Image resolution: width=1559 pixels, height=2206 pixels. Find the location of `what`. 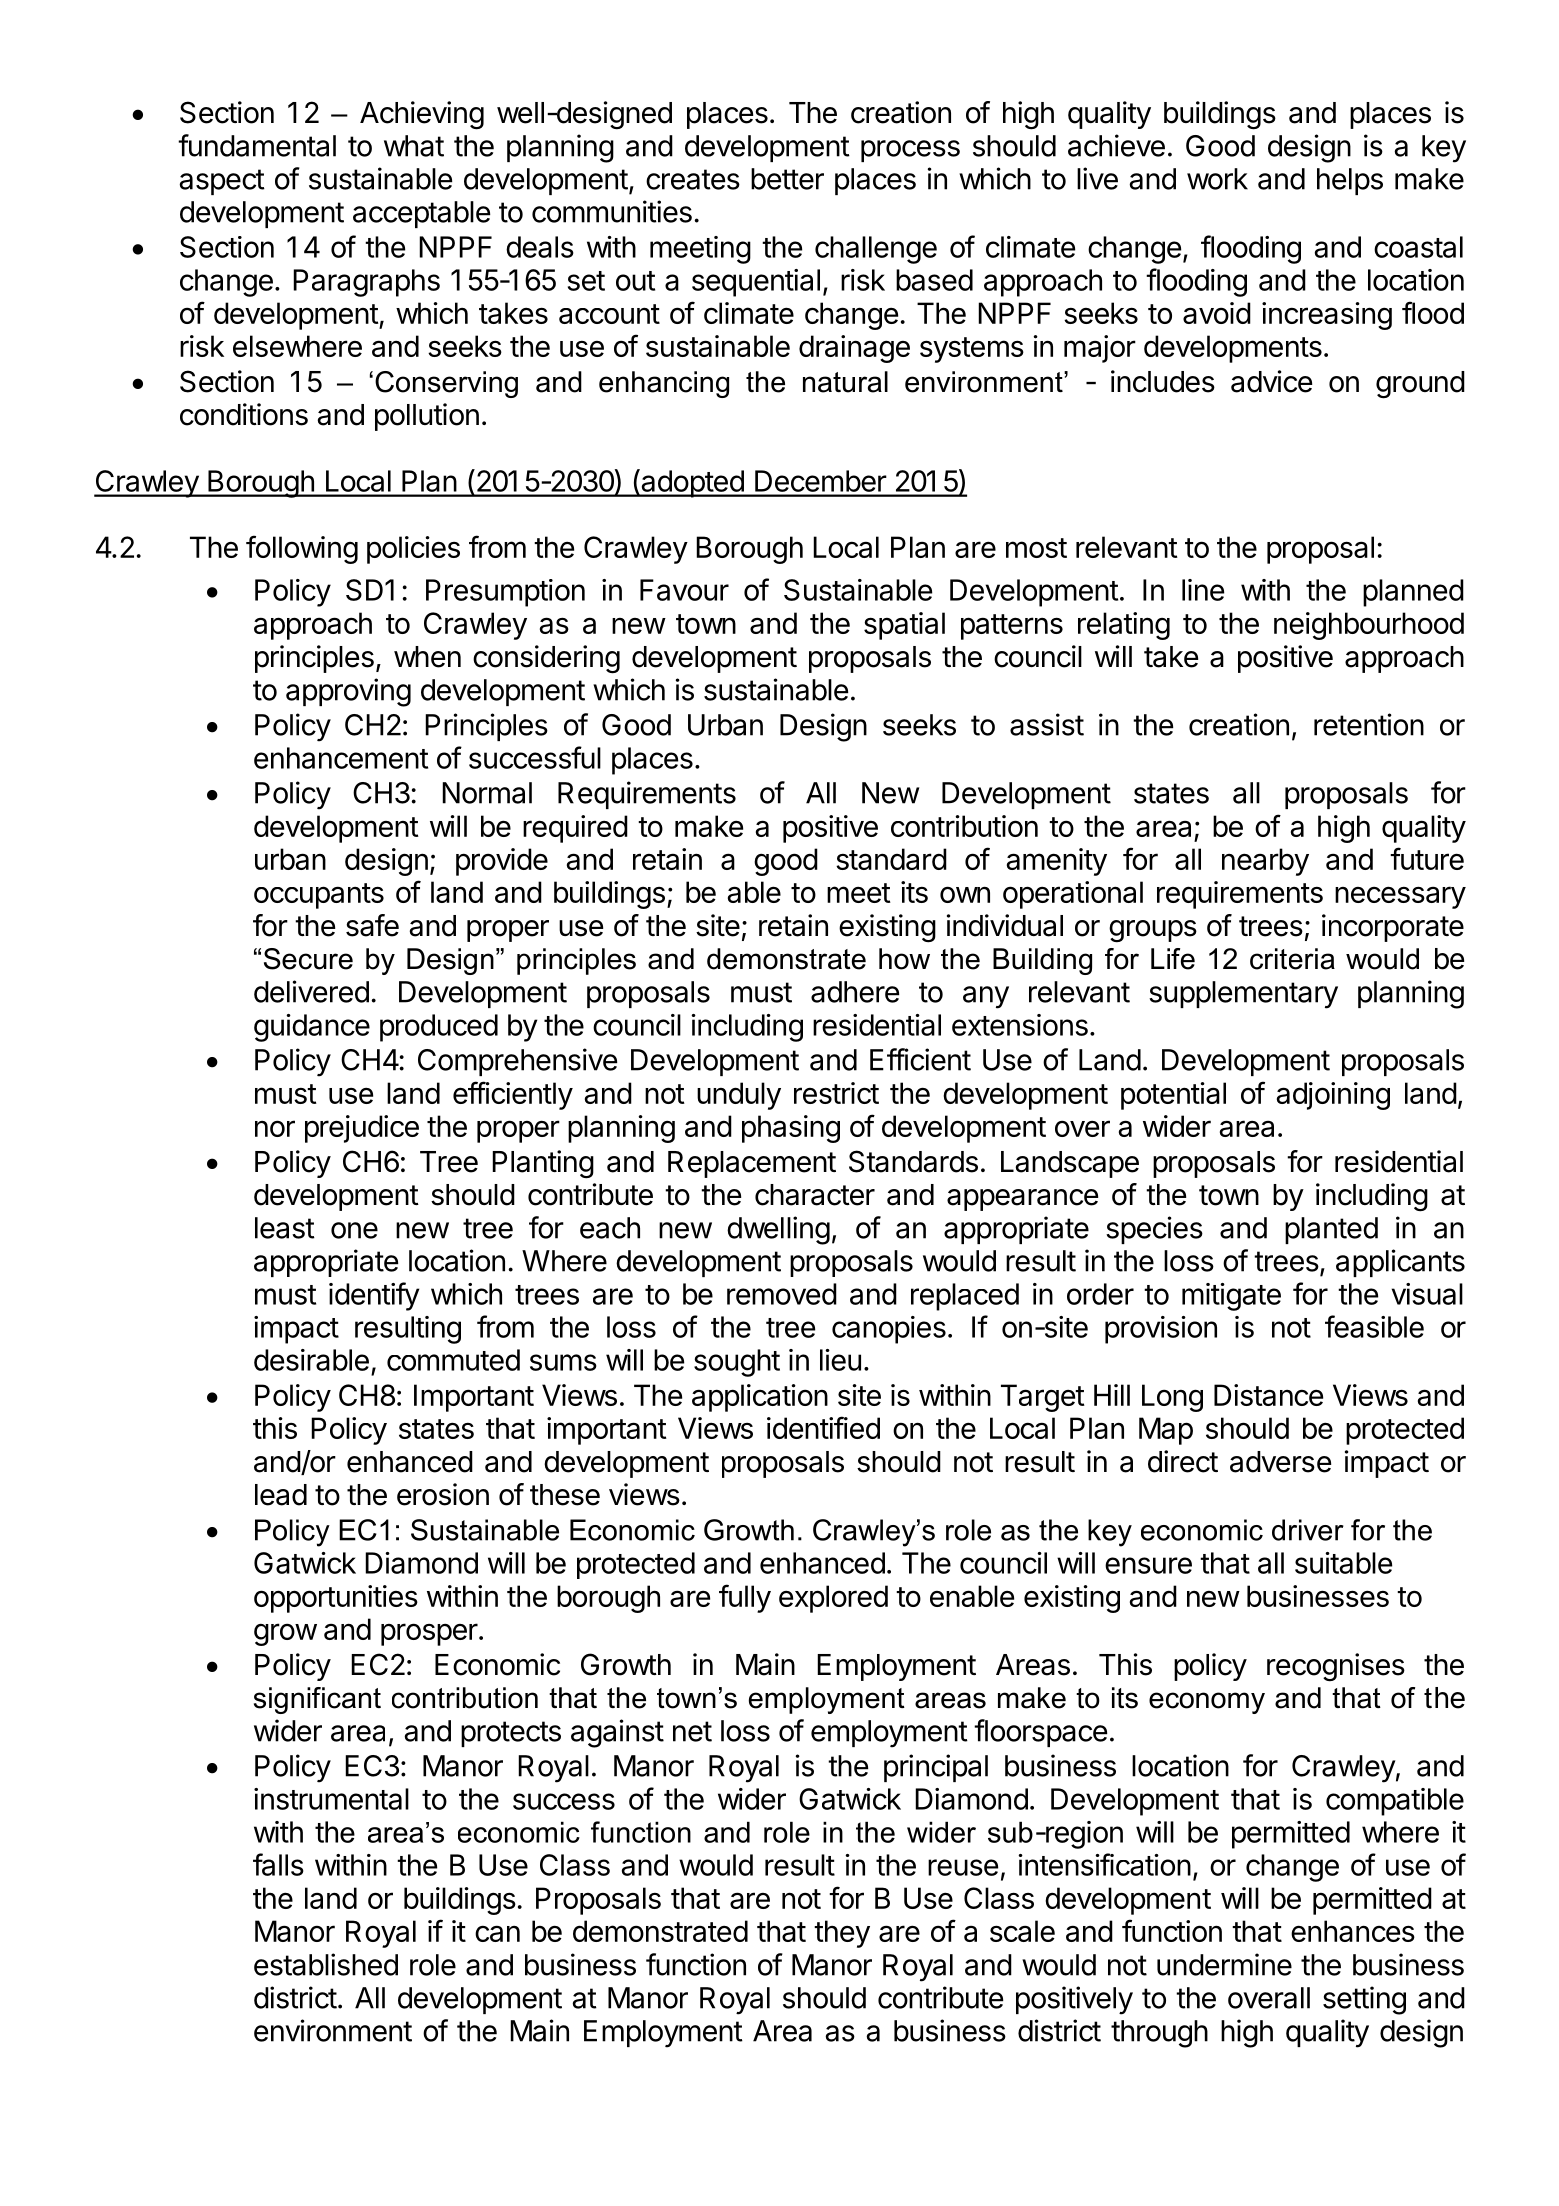

what is located at coordinates (414, 146).
